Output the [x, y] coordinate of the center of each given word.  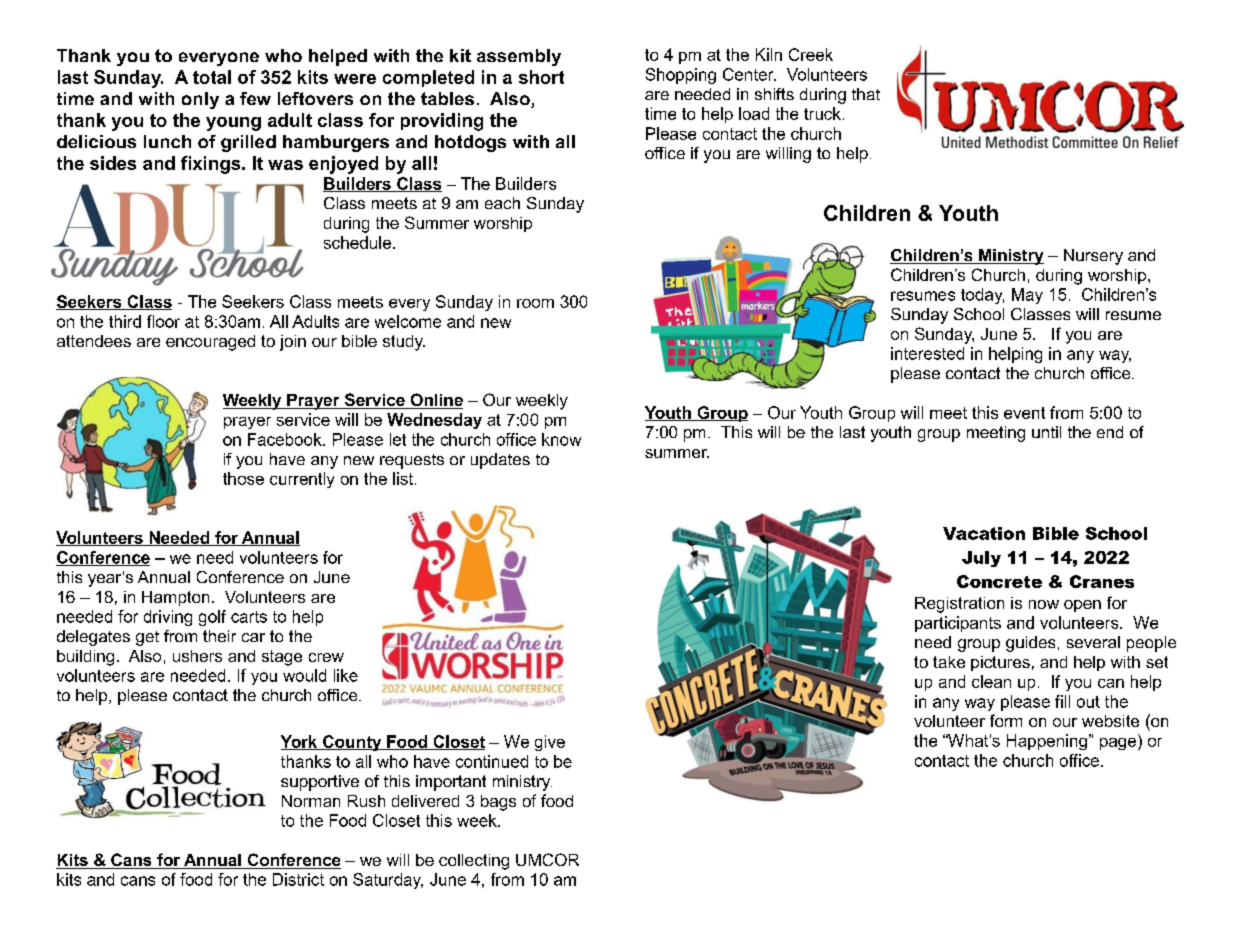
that [866, 94]
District [298, 879]
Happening [1047, 742]
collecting [474, 862]
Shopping [681, 76]
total [212, 77]
